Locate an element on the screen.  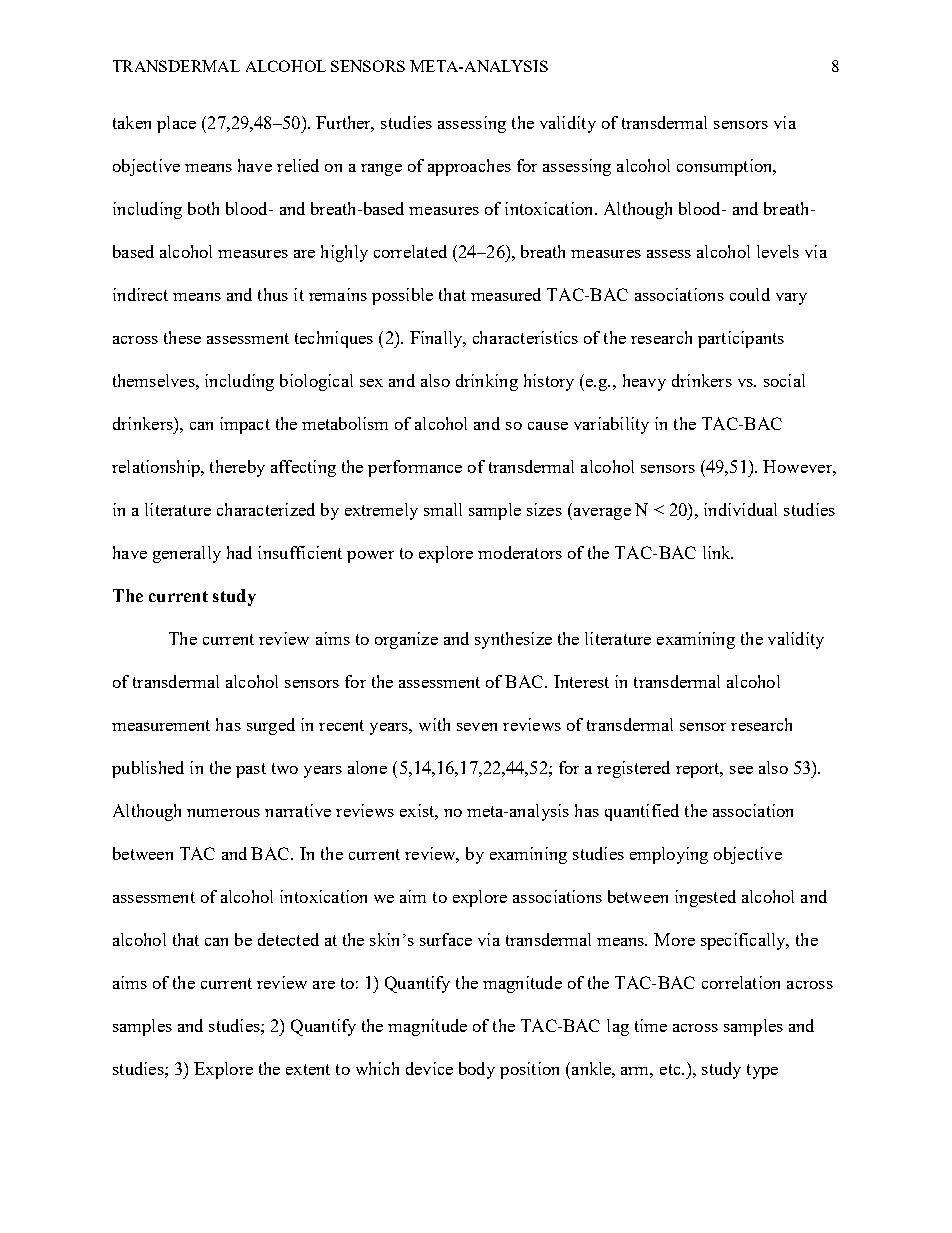
place is located at coordinates (176, 124).
